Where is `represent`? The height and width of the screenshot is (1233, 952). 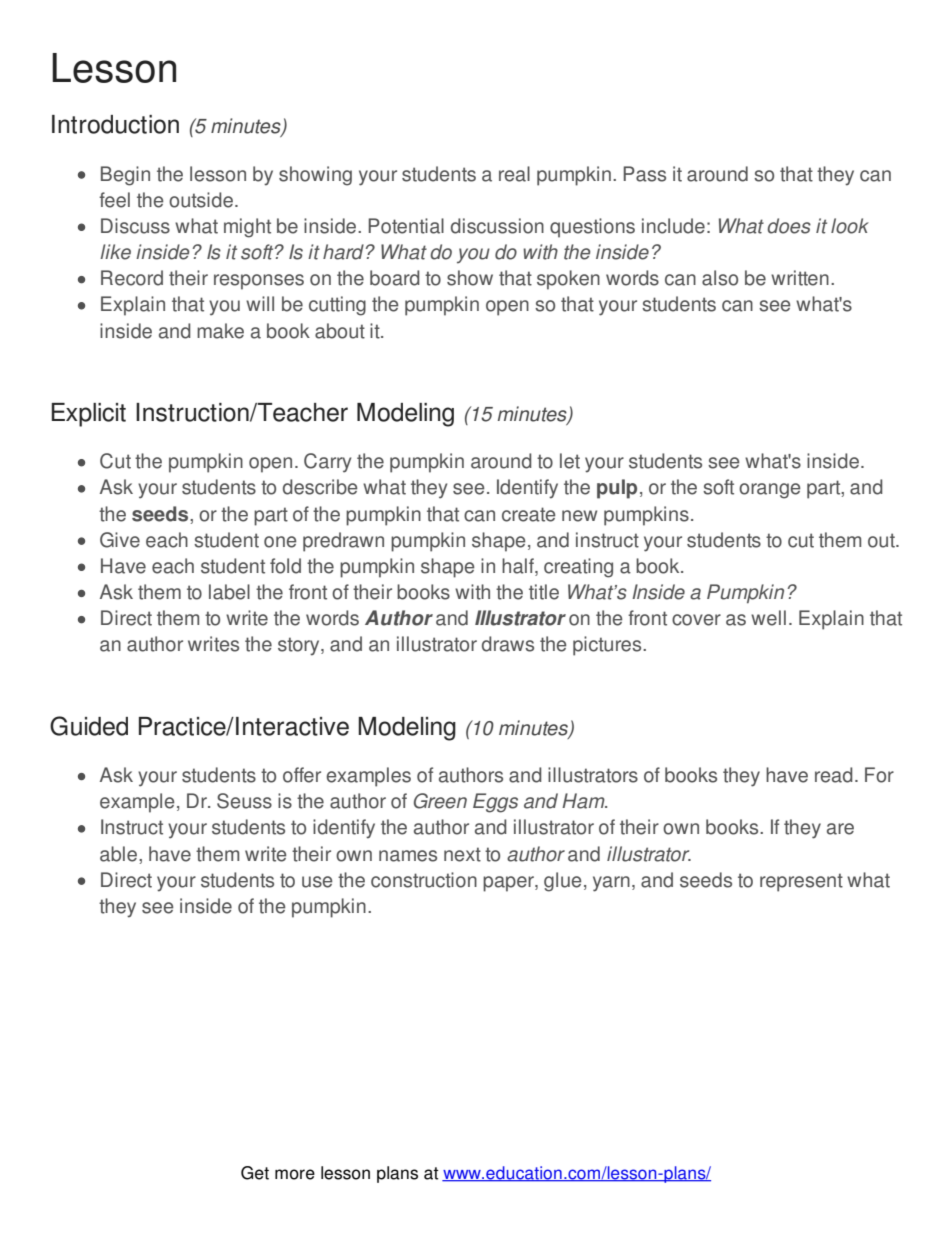 represent is located at coordinates (801, 882).
